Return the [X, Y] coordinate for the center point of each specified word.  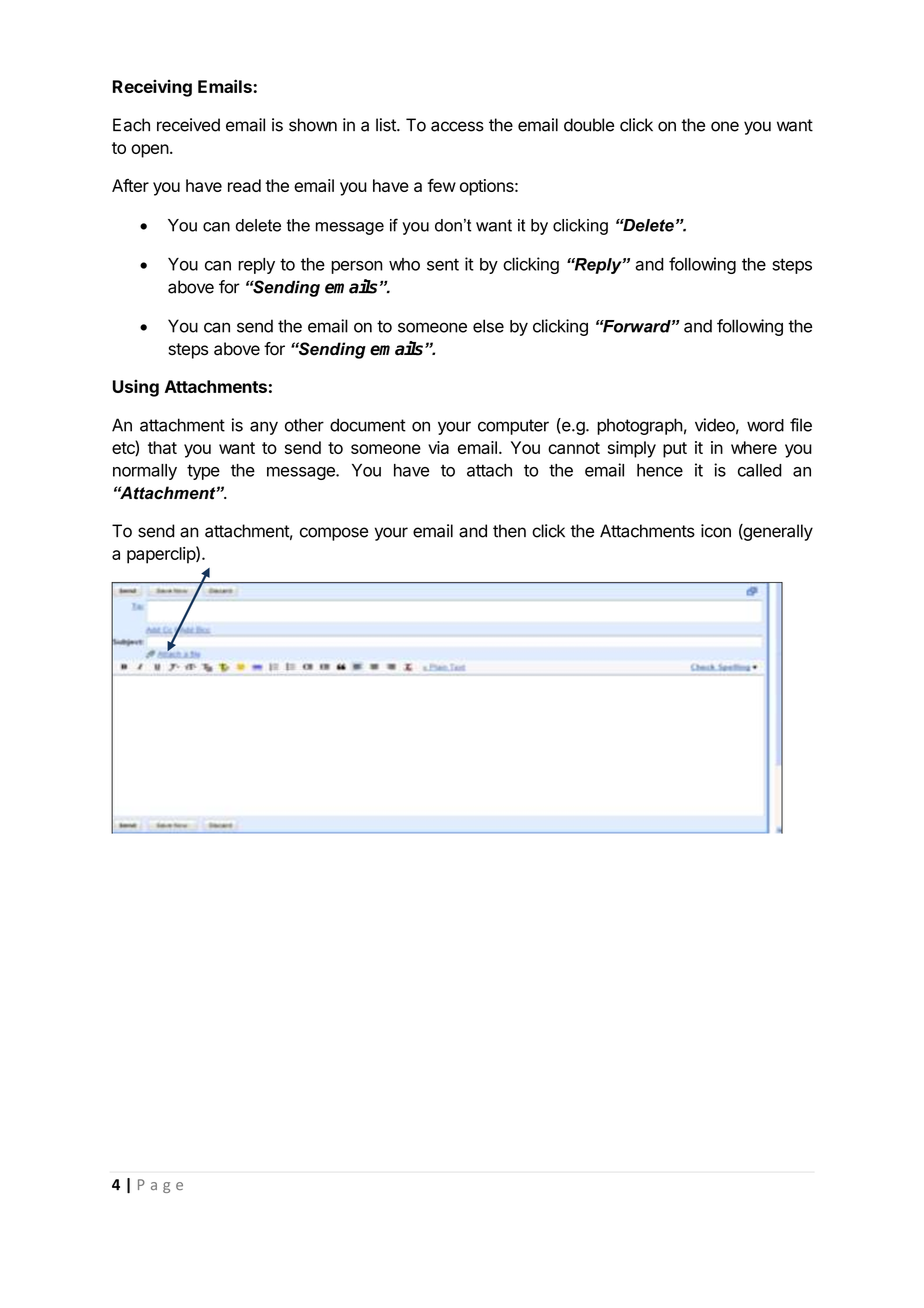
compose [334, 534]
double [589, 125]
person [357, 267]
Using [136, 388]
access [457, 126]
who [404, 264]
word [765, 425]
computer [513, 427]
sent [443, 264]
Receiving [152, 88]
